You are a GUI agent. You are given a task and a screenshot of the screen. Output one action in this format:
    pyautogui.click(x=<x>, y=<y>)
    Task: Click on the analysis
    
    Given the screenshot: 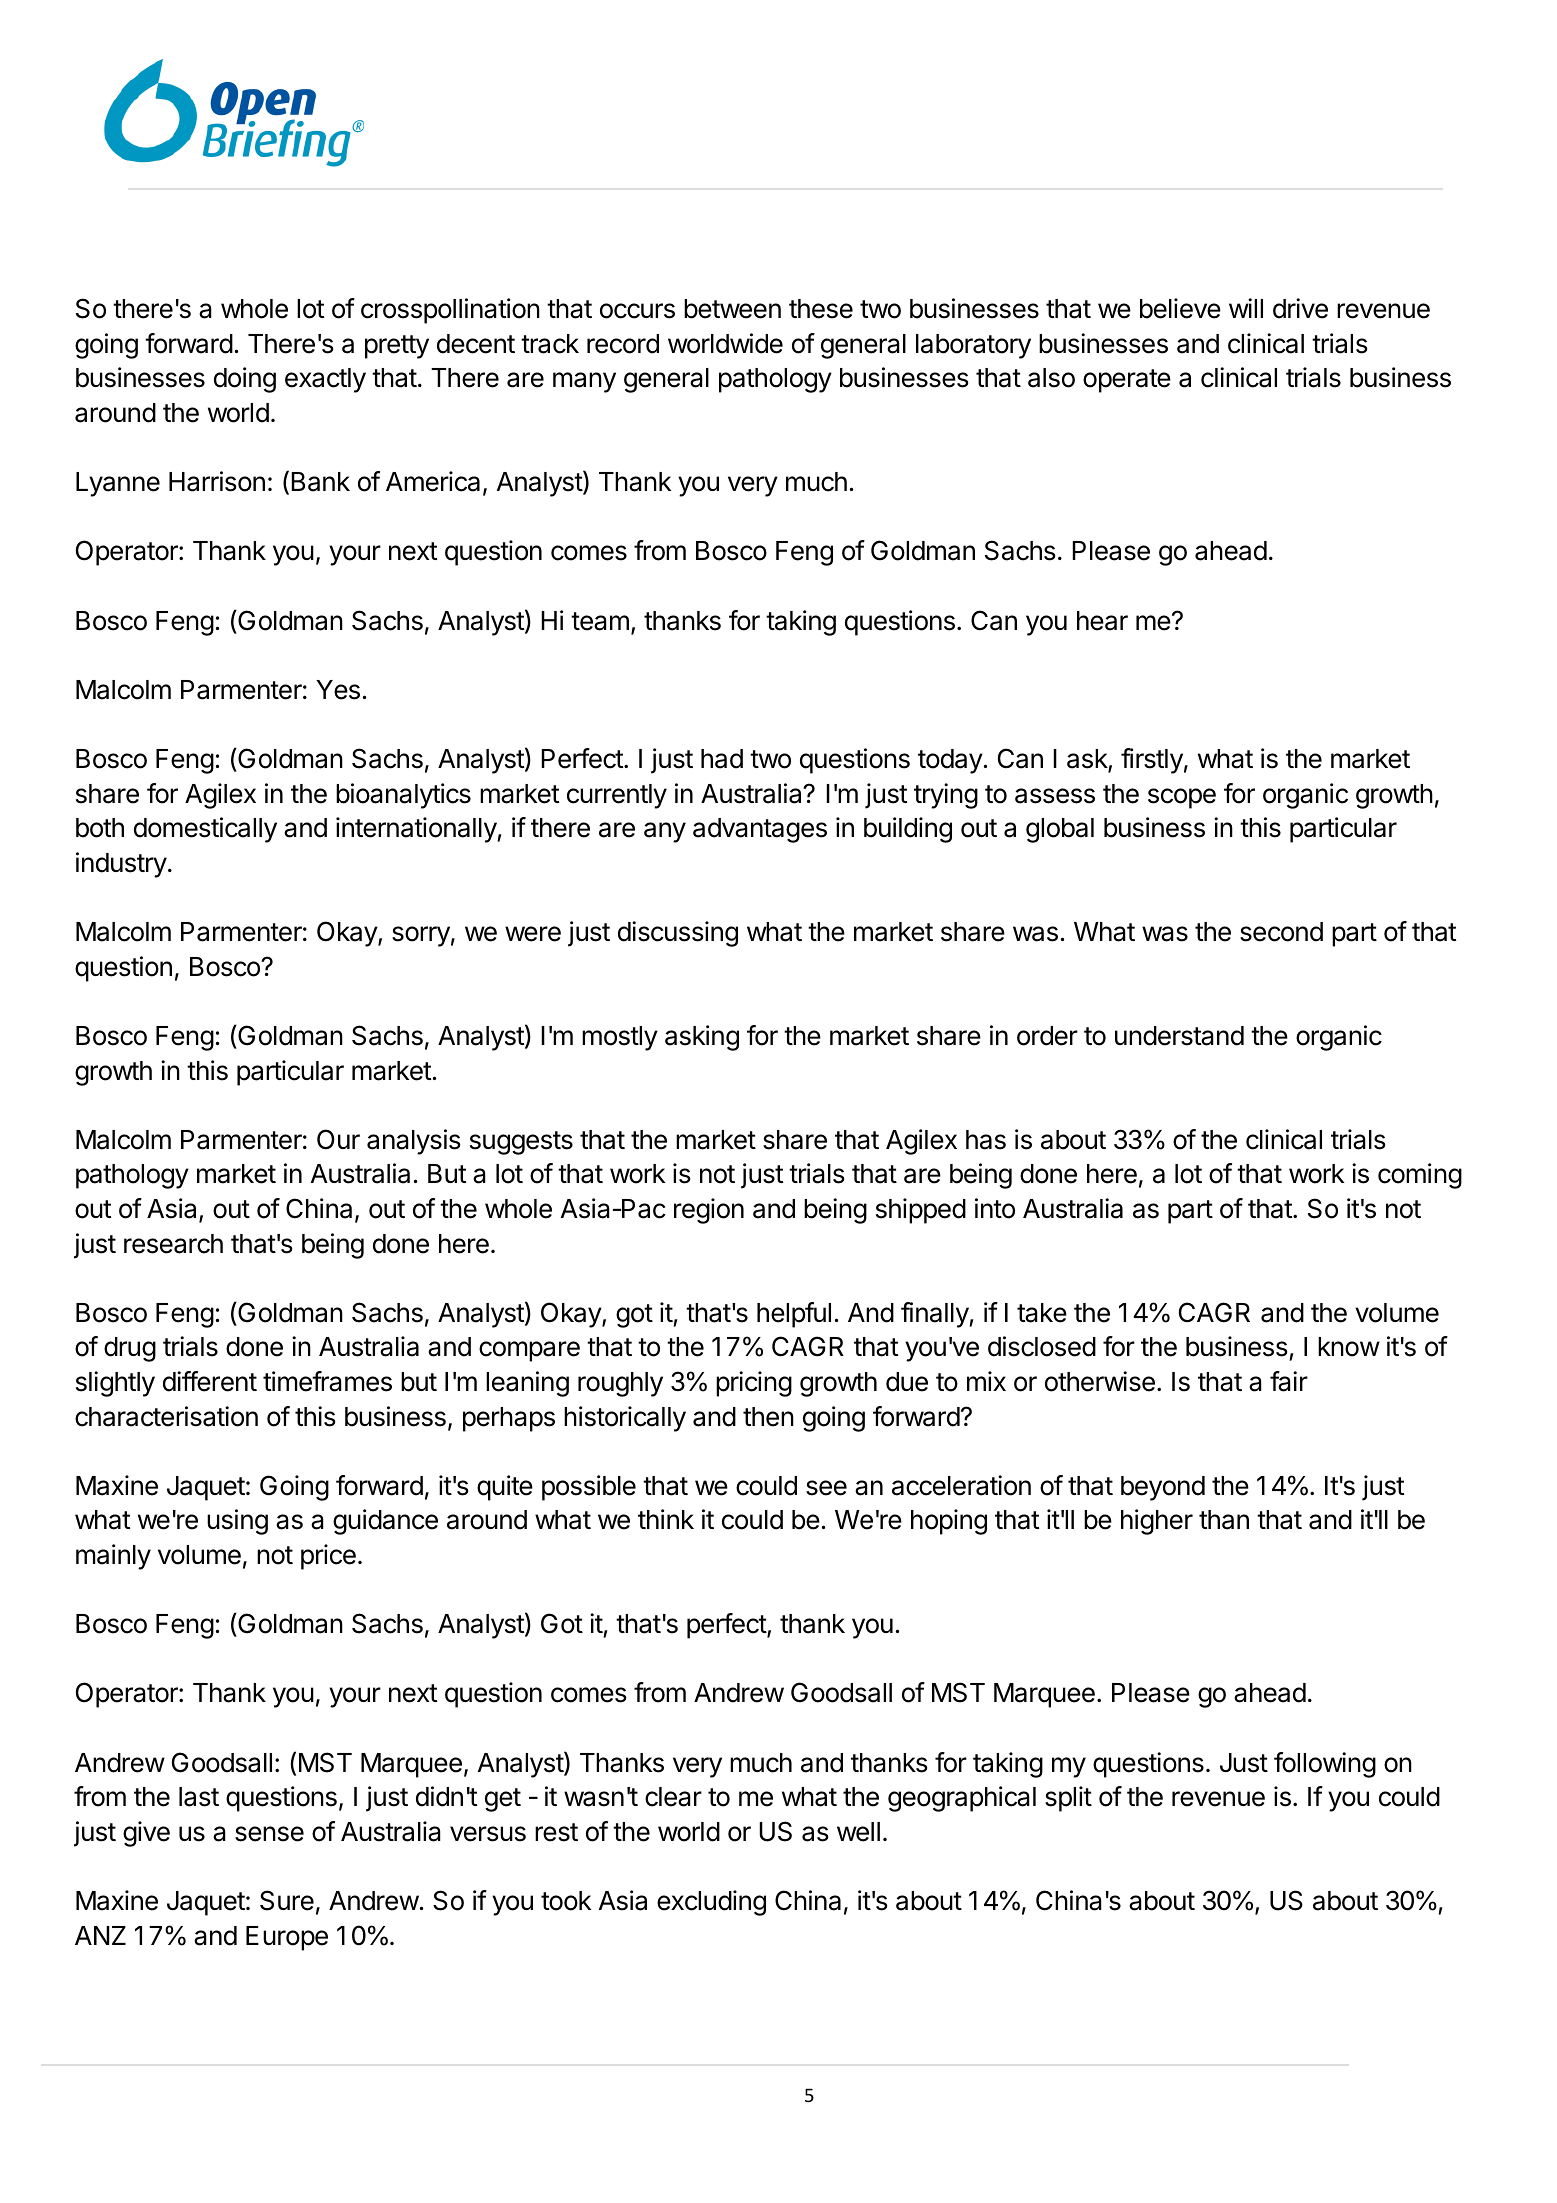 What is the action you would take?
    pyautogui.click(x=414, y=1142)
